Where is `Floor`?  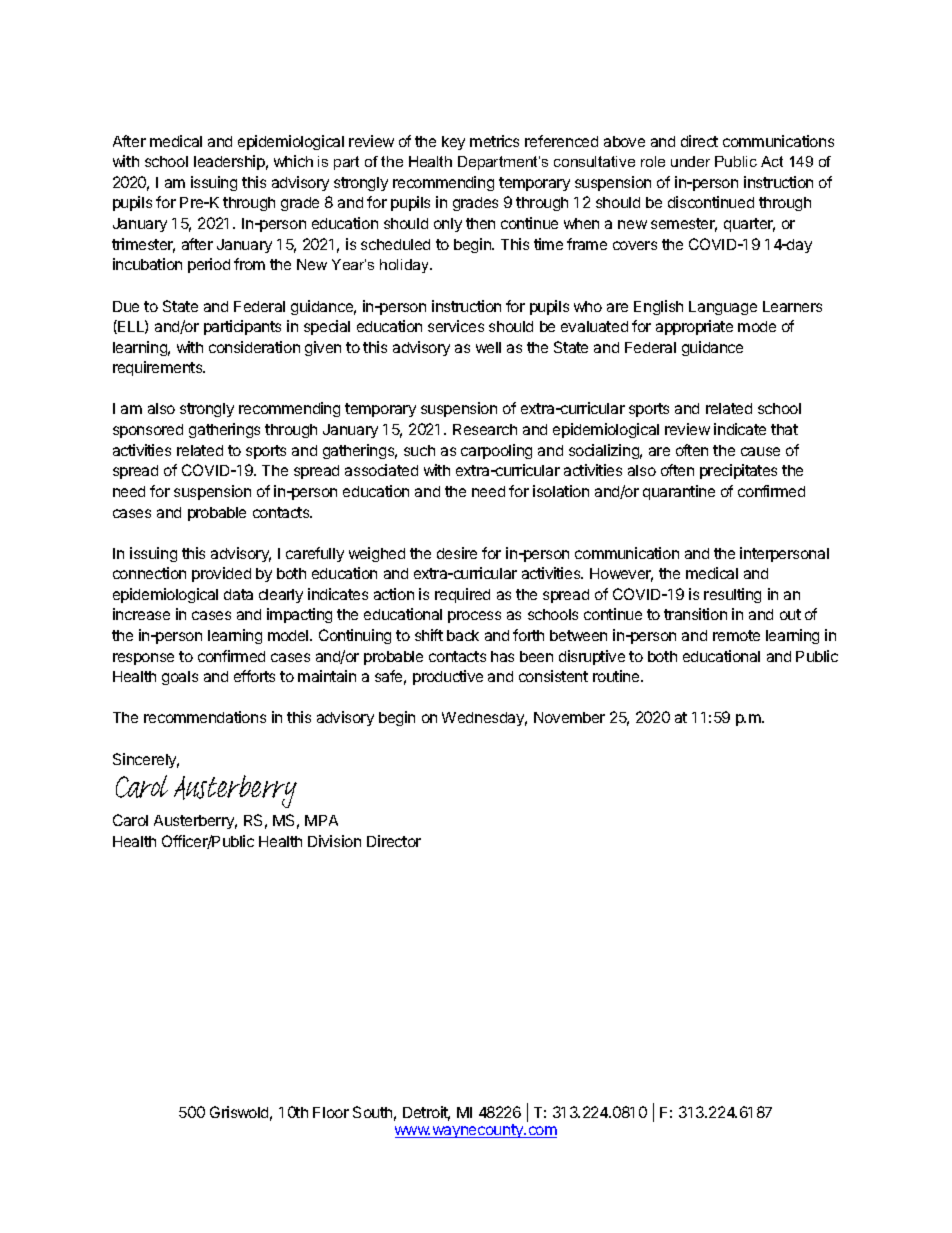 Floor is located at coordinates (331, 1112).
